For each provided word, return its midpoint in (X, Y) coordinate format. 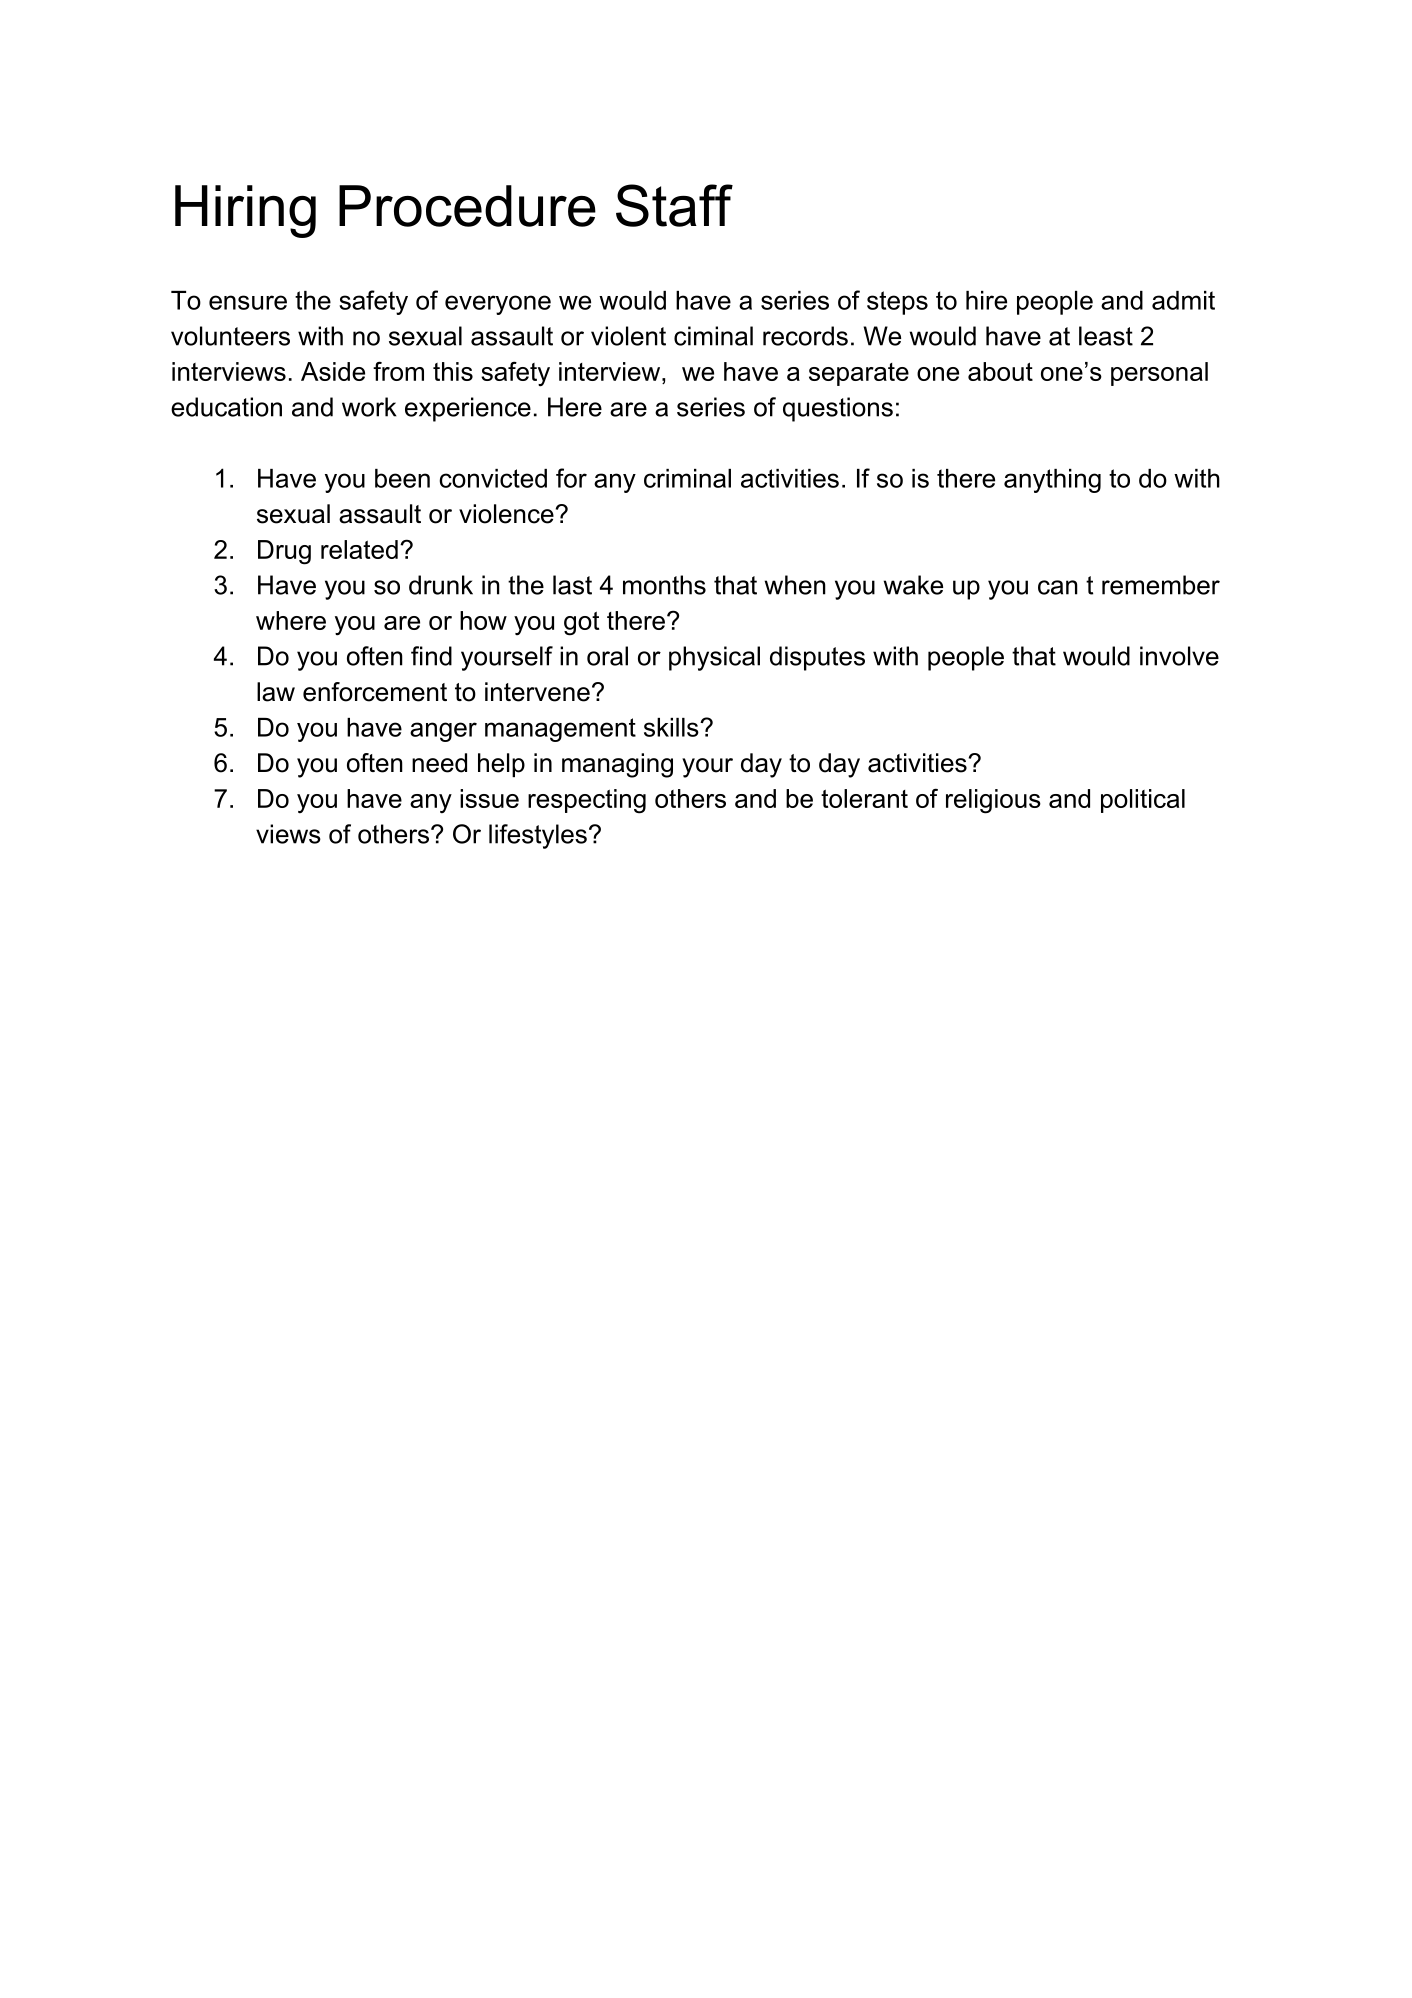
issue (489, 798)
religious (993, 801)
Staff (674, 205)
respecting (587, 801)
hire (986, 300)
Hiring (245, 211)
